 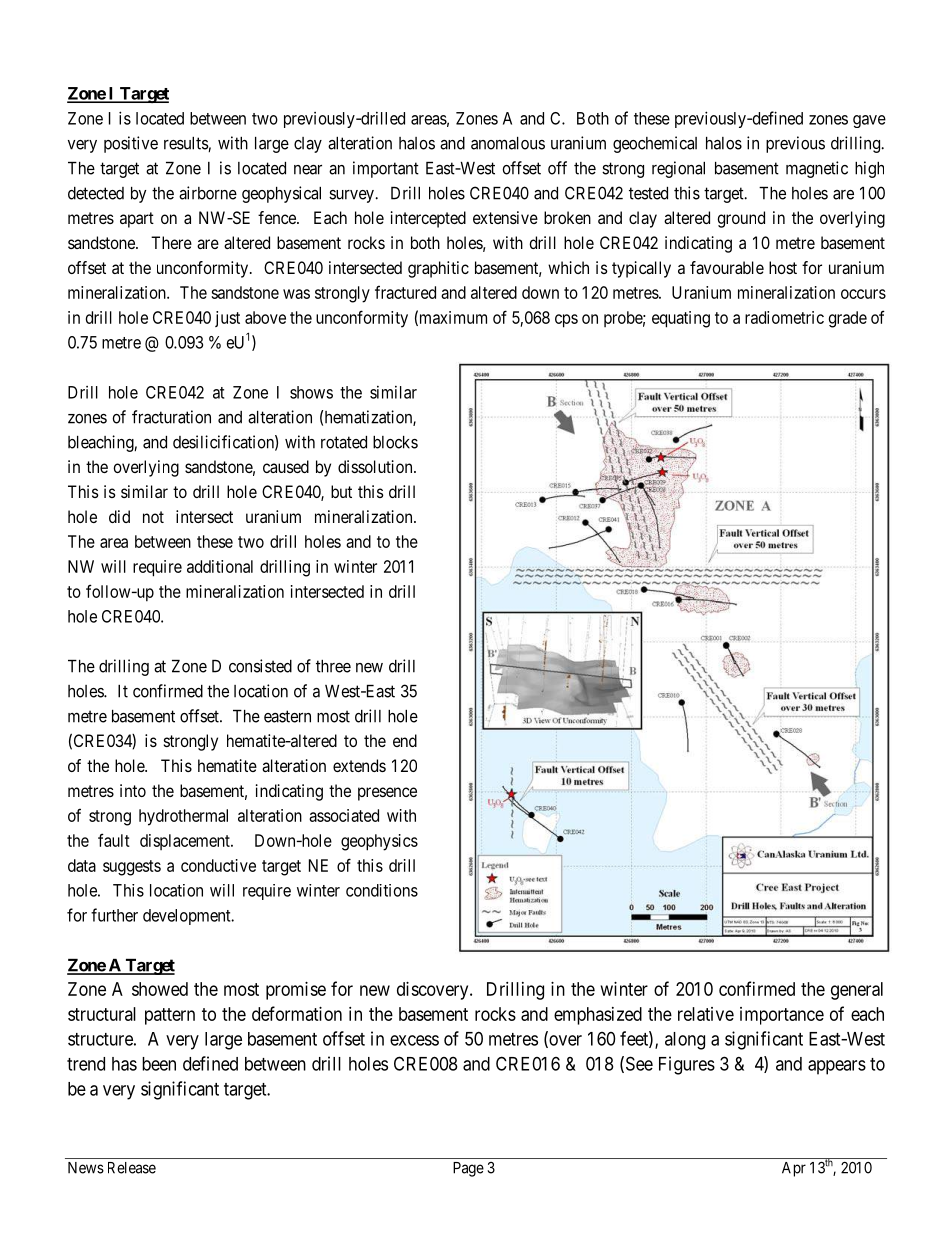 What do you see at coordinates (395, 442) in the screenshot?
I see `blocks` at bounding box center [395, 442].
